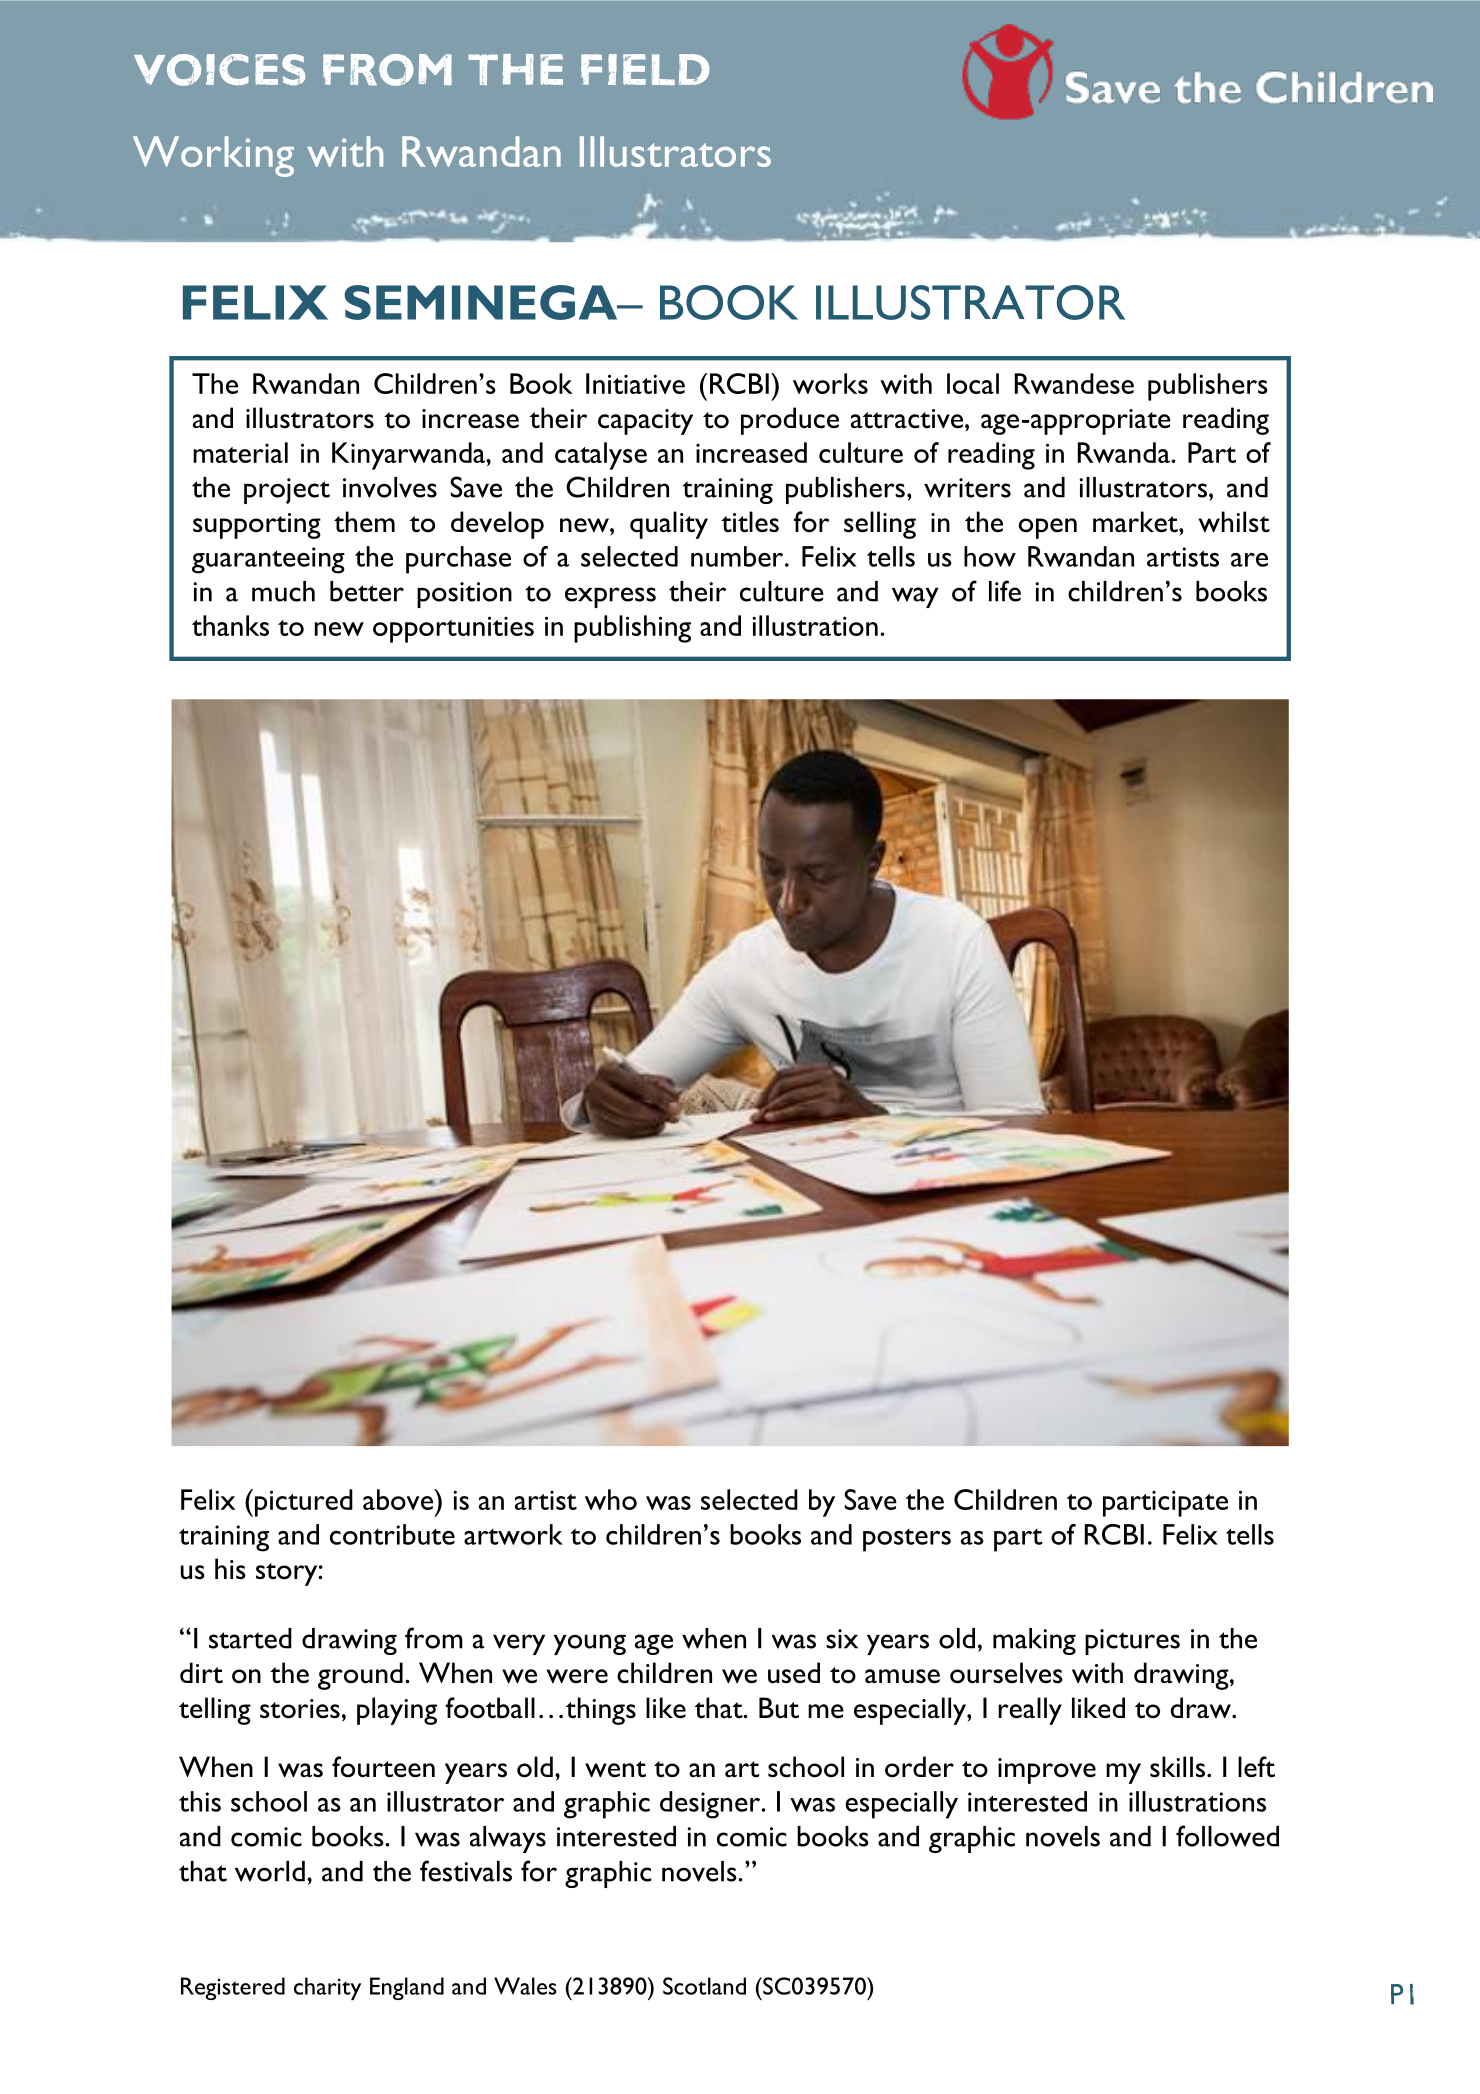 This screenshot has height=2094, width=1480. What do you see at coordinates (1005, 591) in the screenshot?
I see `life` at bounding box center [1005, 591].
